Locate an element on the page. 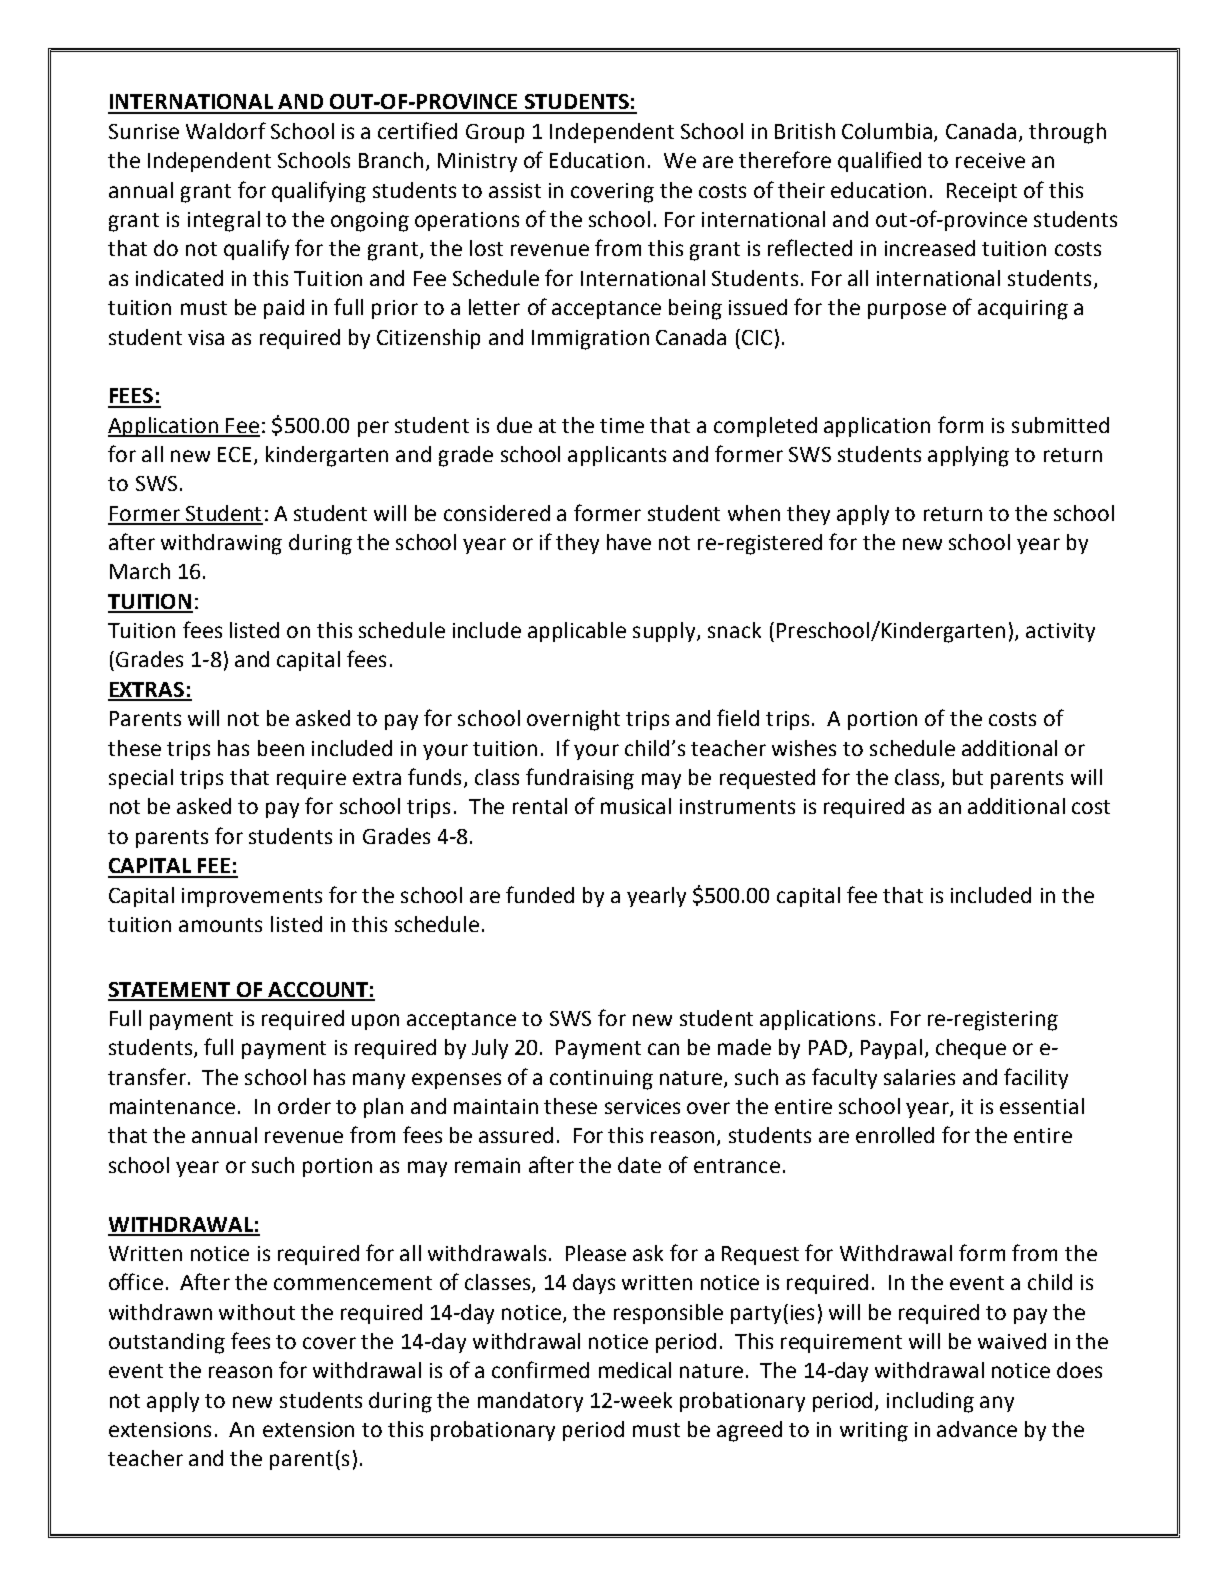 The image size is (1227, 1588). cheque is located at coordinates (971, 1049).
